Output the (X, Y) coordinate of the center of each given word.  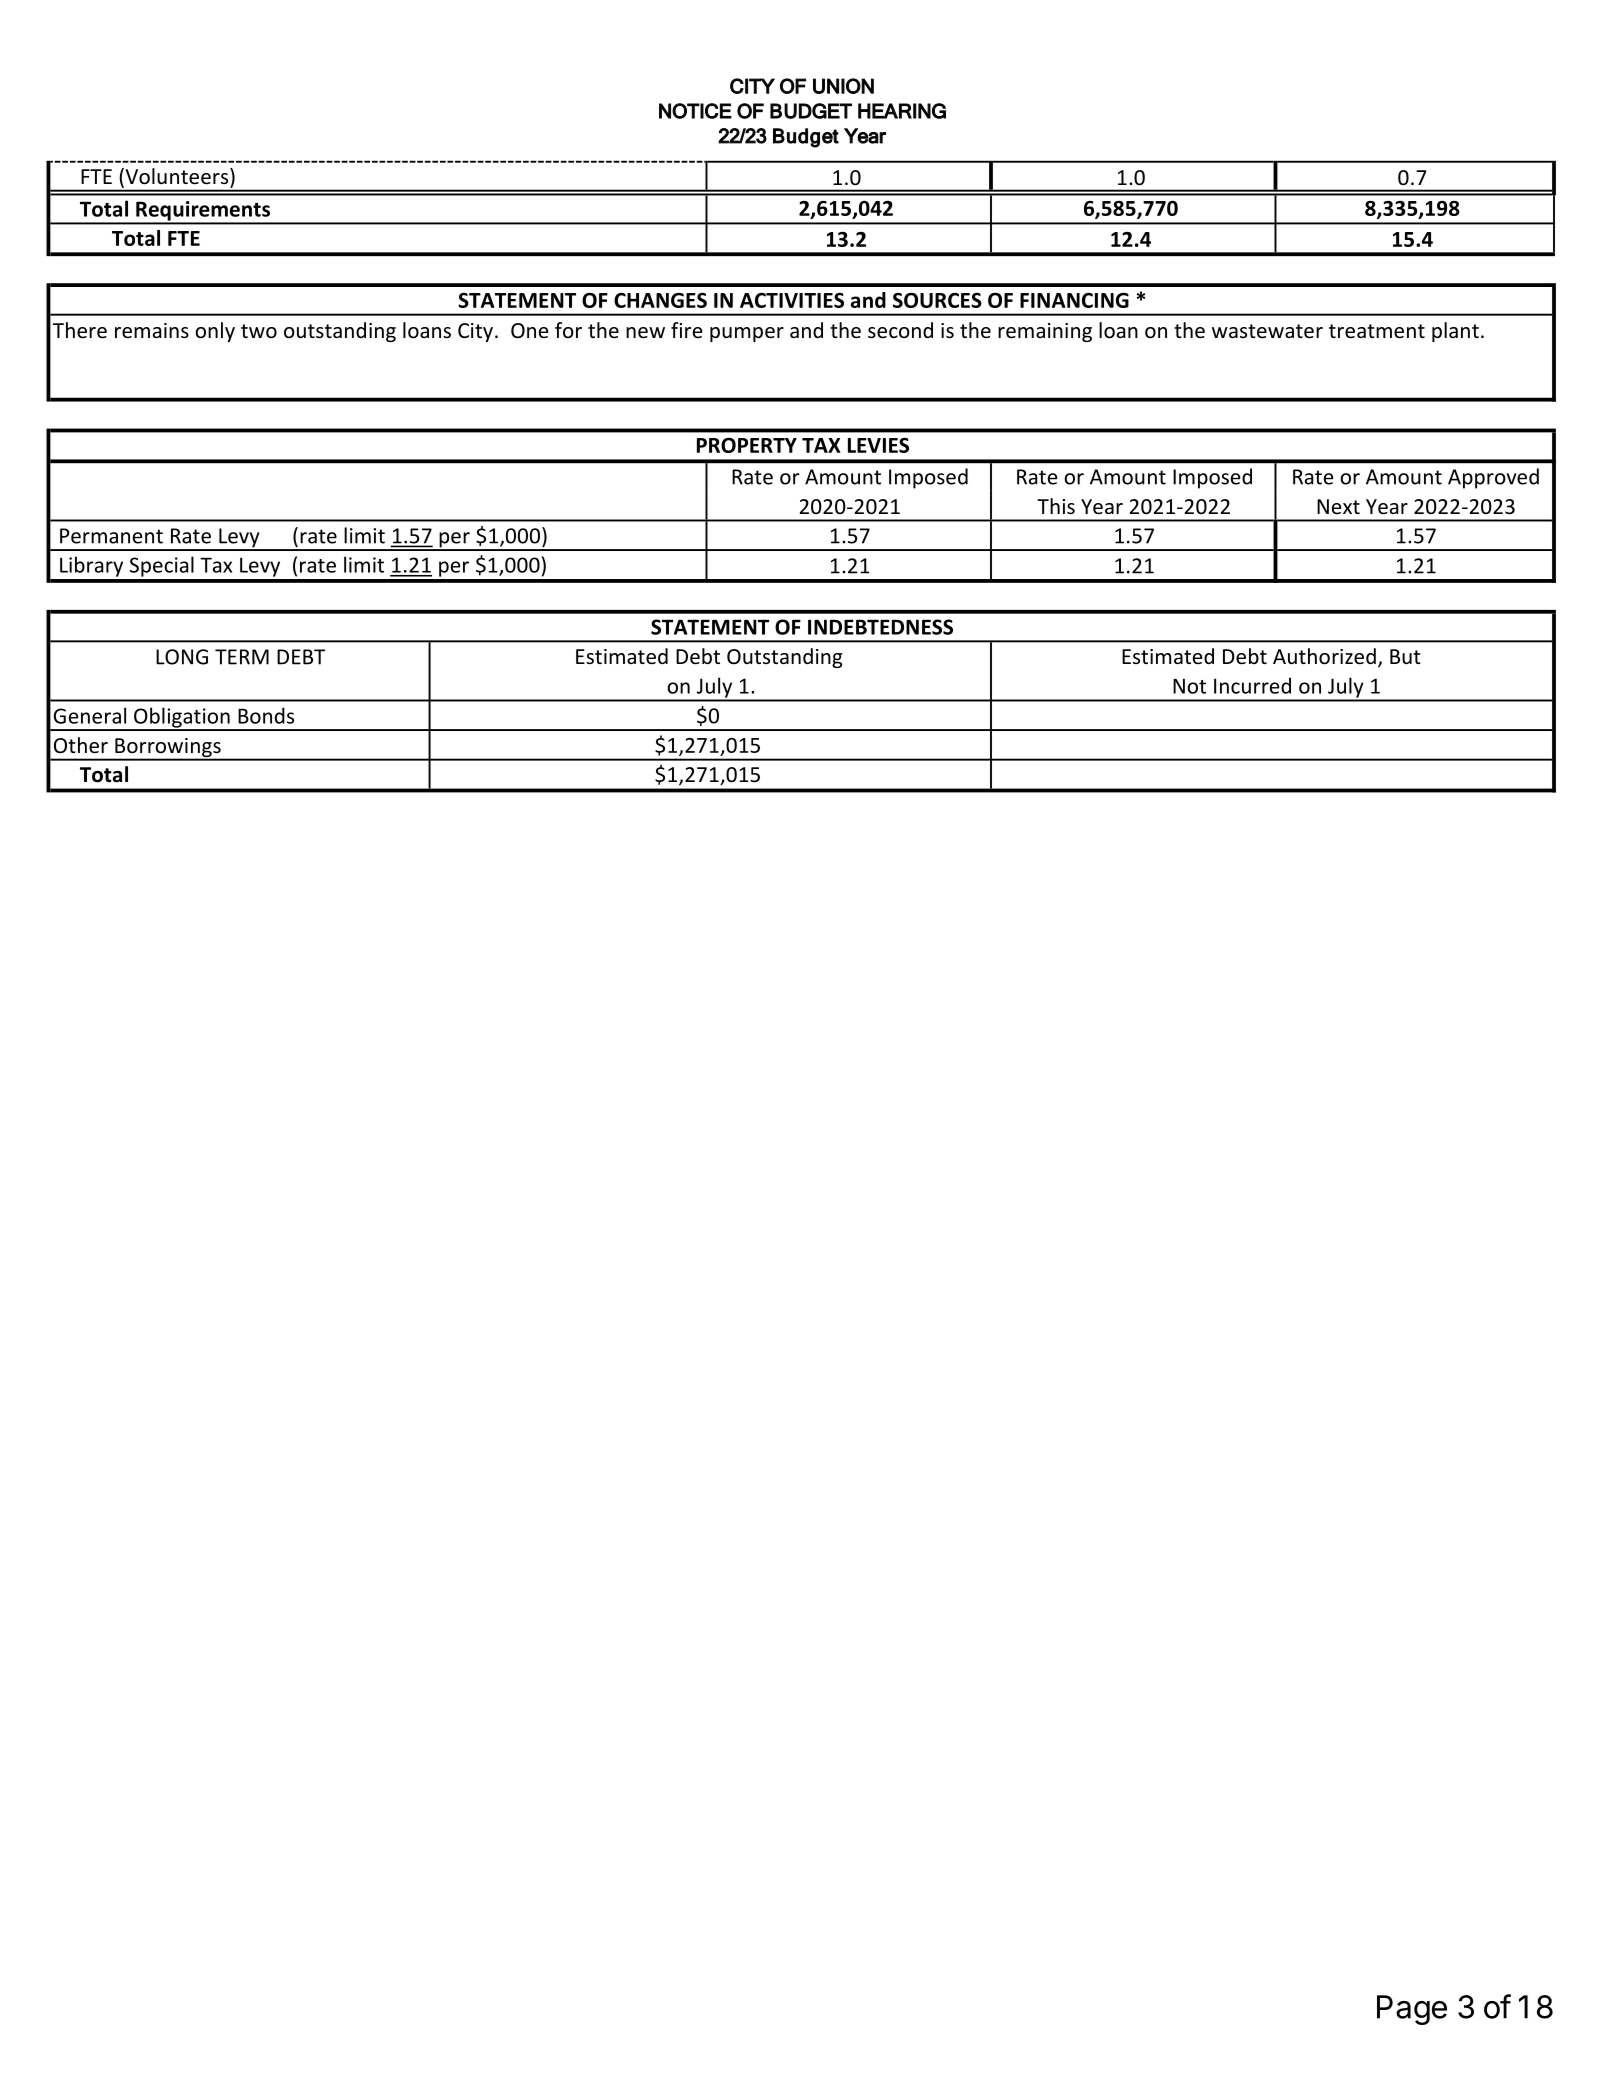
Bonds (266, 715)
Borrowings (168, 749)
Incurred (1252, 685)
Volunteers (177, 177)
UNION (843, 86)
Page (1412, 2010)
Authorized (1324, 656)
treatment (1377, 331)
